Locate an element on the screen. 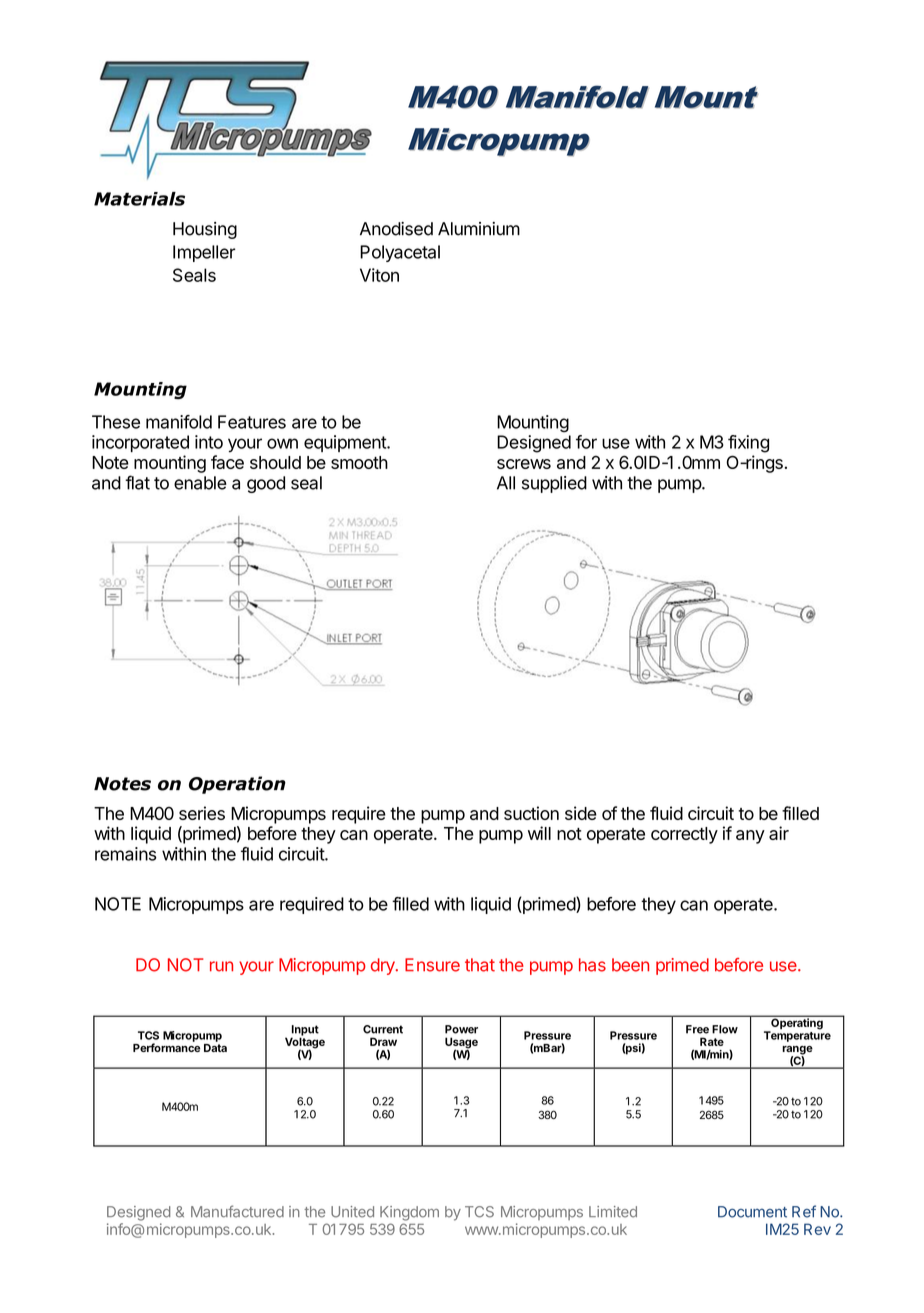 Image resolution: width=924 pixels, height=1313 pixels. Manufactured is located at coordinates (237, 1211).
